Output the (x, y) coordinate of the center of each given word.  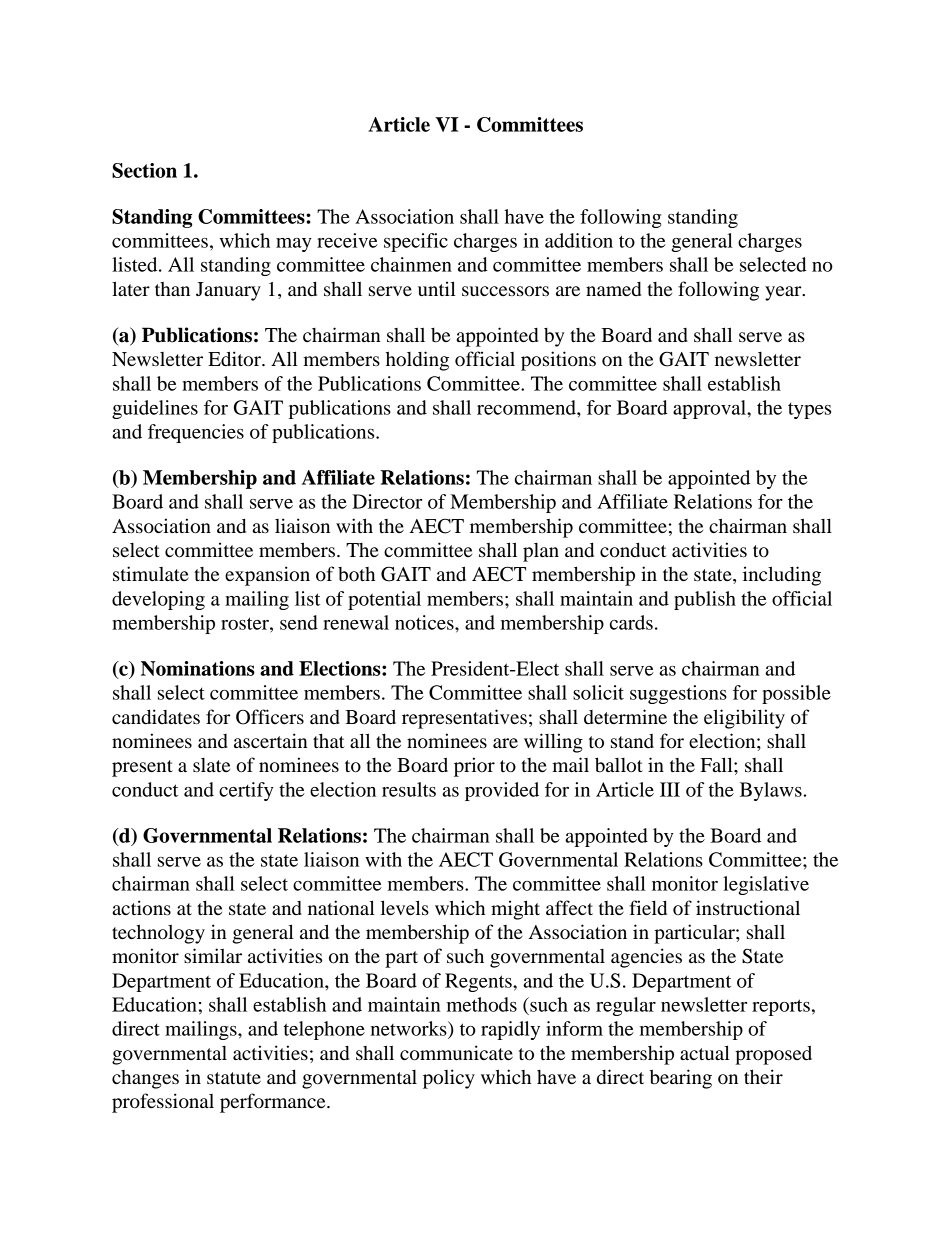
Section (144, 170)
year (784, 293)
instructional (748, 908)
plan (541, 552)
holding (417, 361)
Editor (235, 359)
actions (142, 908)
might (515, 910)
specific (416, 242)
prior (474, 767)
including (782, 576)
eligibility (744, 719)
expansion (267, 576)
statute (234, 1078)
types (809, 410)
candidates (156, 717)
